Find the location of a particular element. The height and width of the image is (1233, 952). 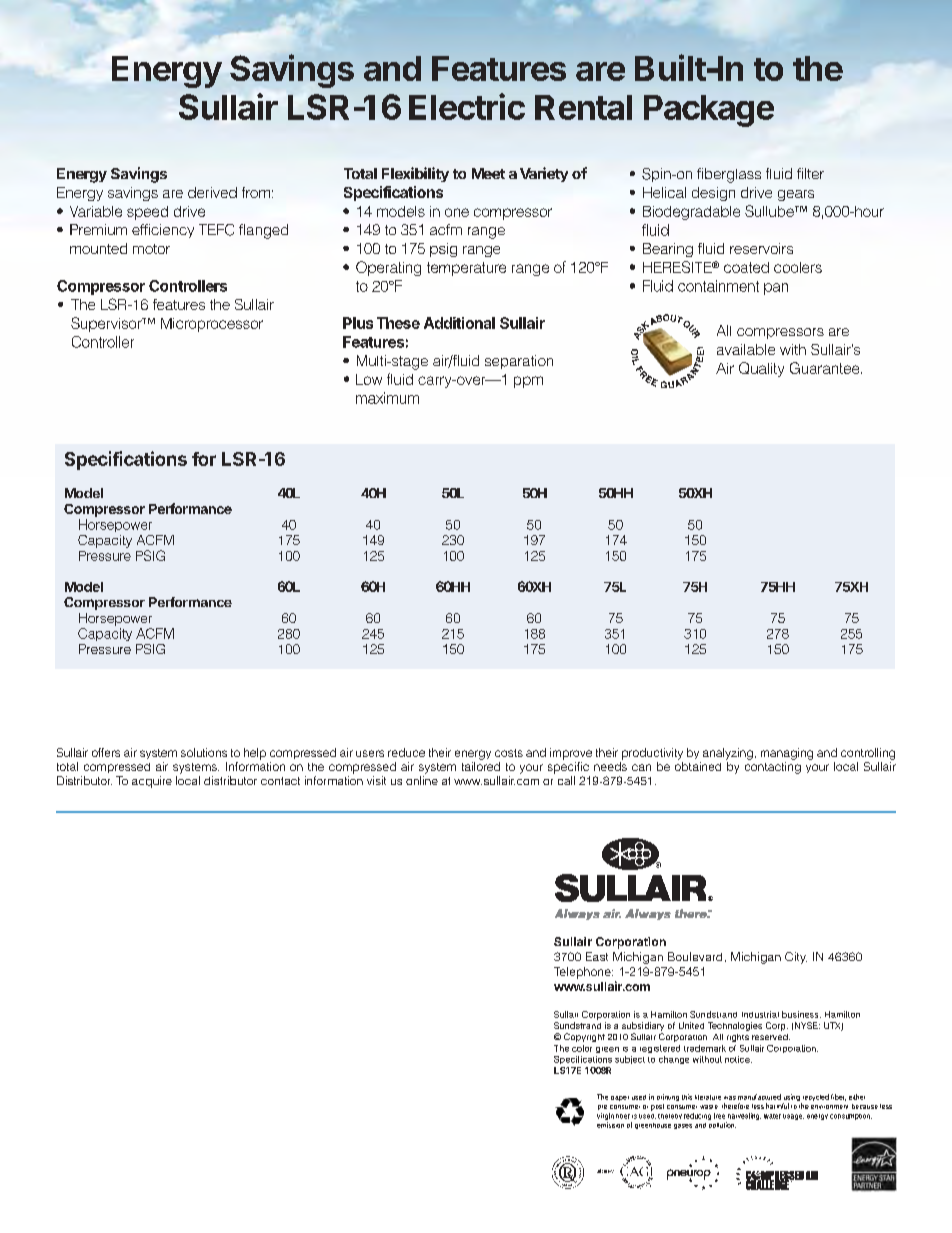

color is located at coordinates (582, 1048).
